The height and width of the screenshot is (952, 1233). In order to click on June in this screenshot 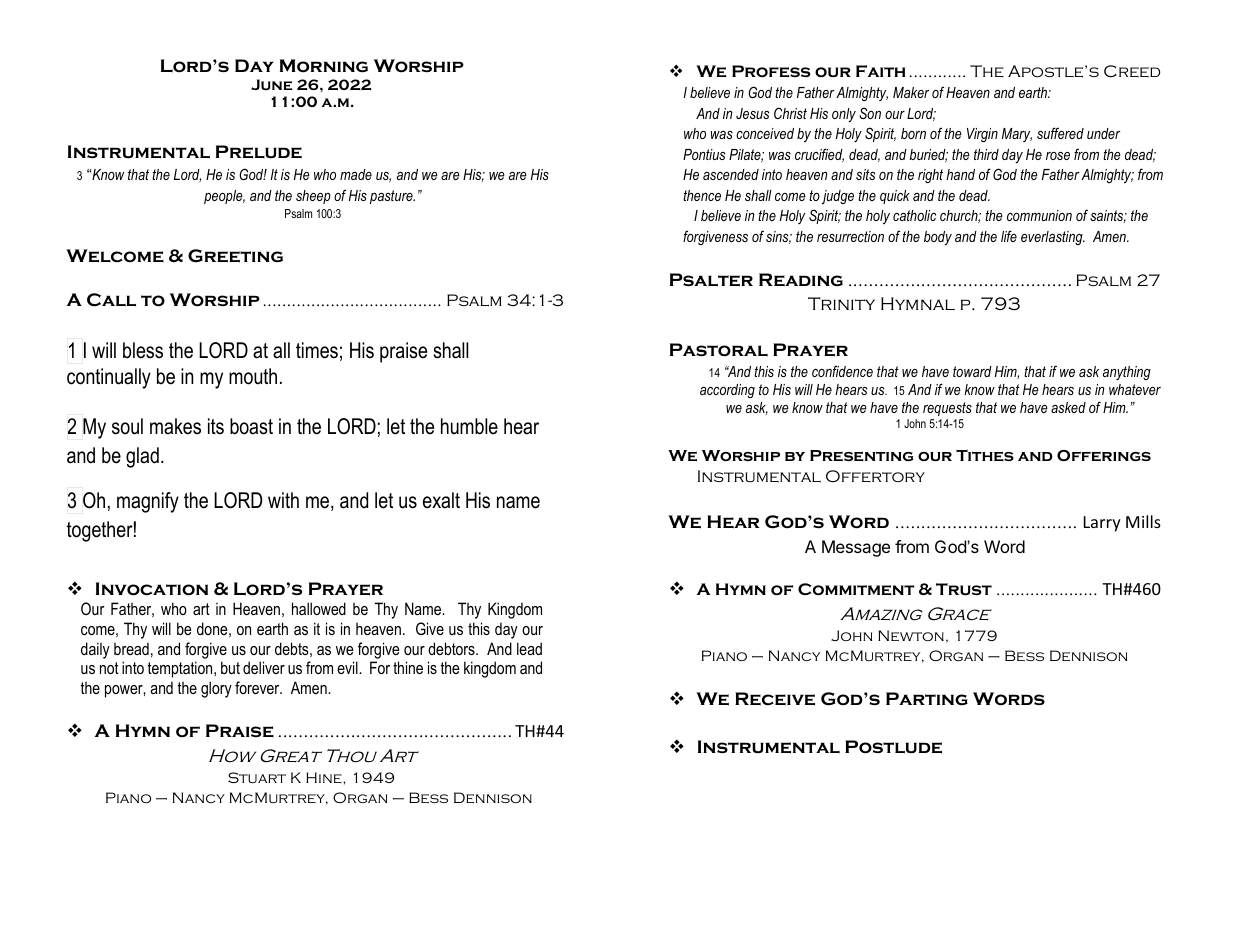, I will do `click(271, 84)`.
